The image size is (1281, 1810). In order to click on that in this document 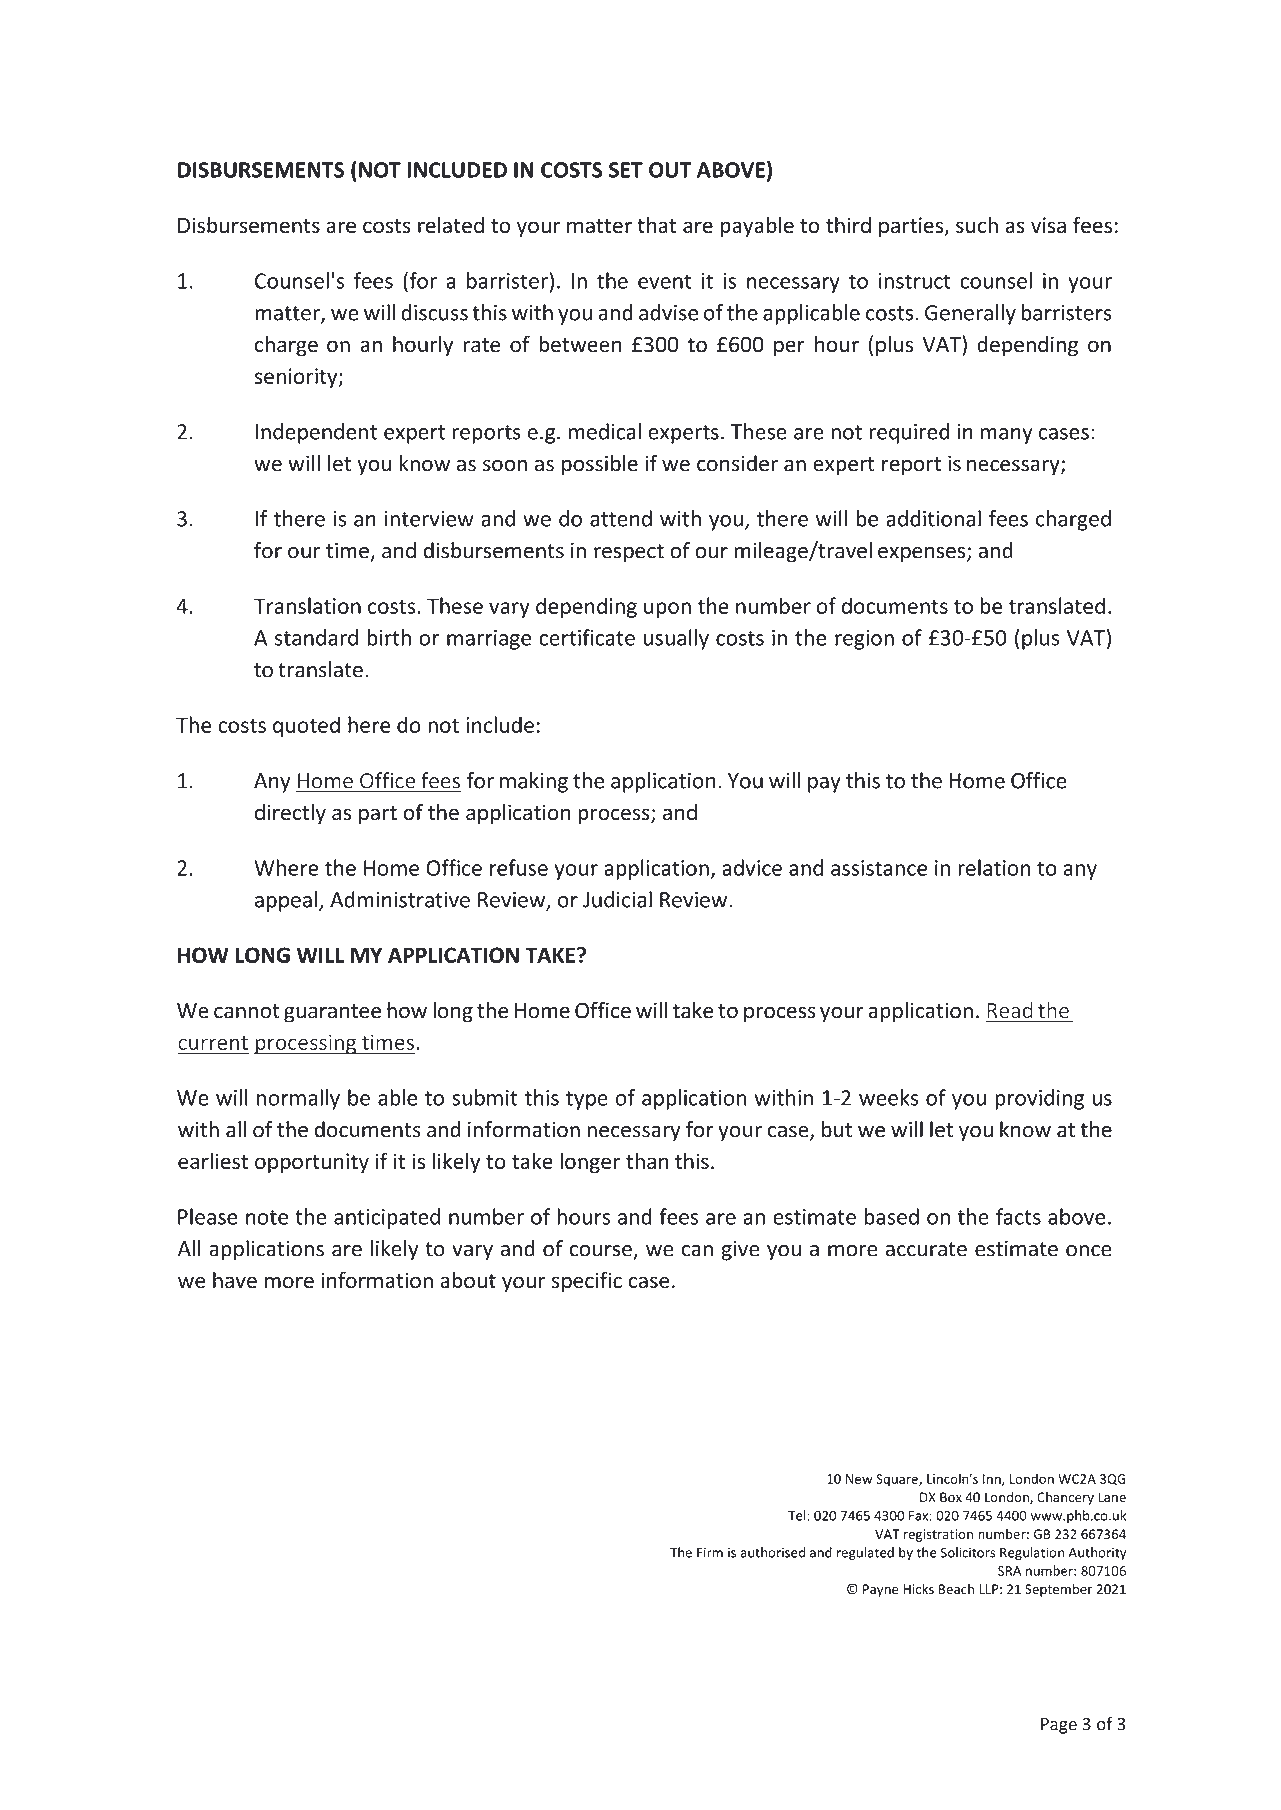, I will do `click(656, 225)`.
